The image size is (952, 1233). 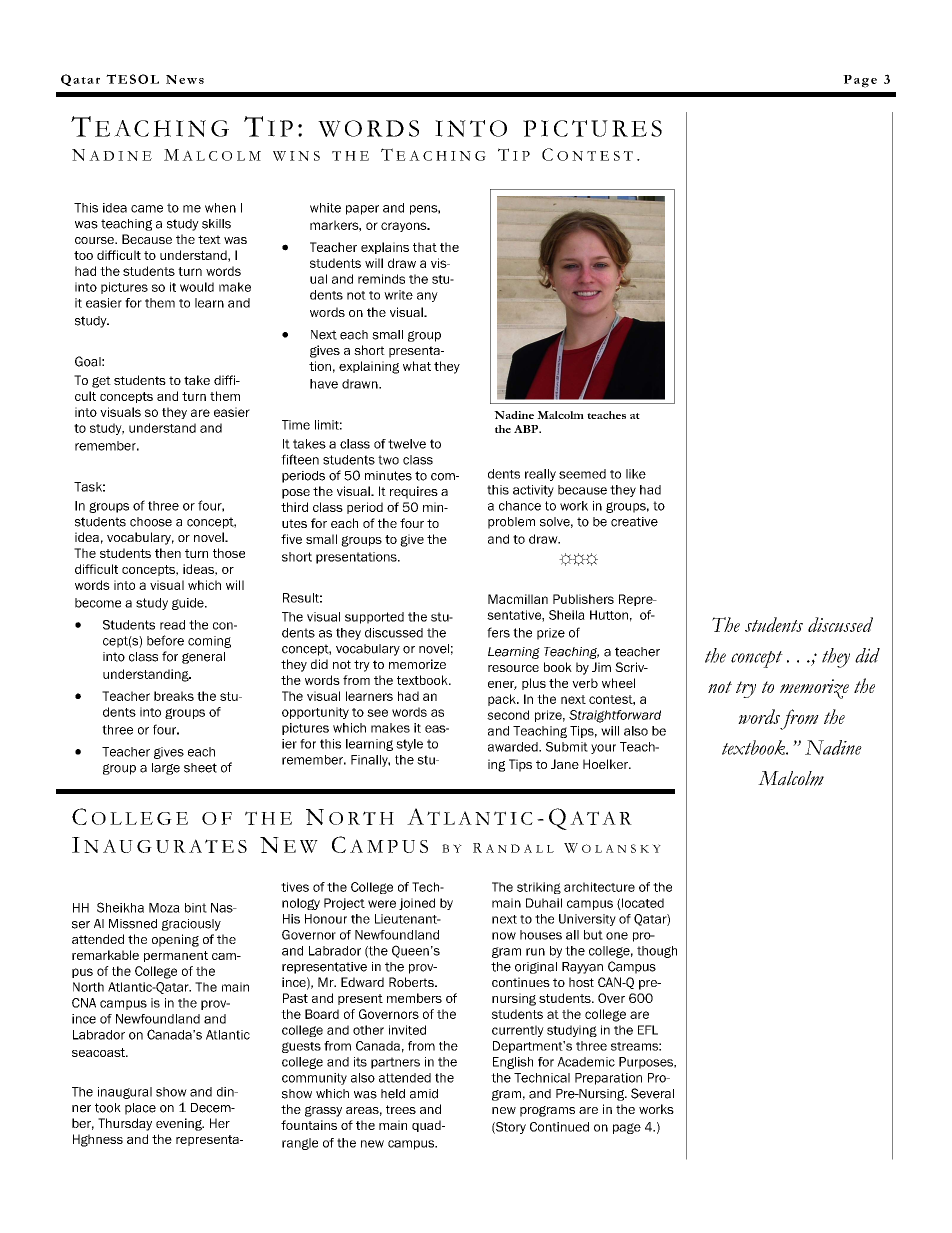 What do you see at coordinates (166, 769) in the image?
I see `large` at bounding box center [166, 769].
